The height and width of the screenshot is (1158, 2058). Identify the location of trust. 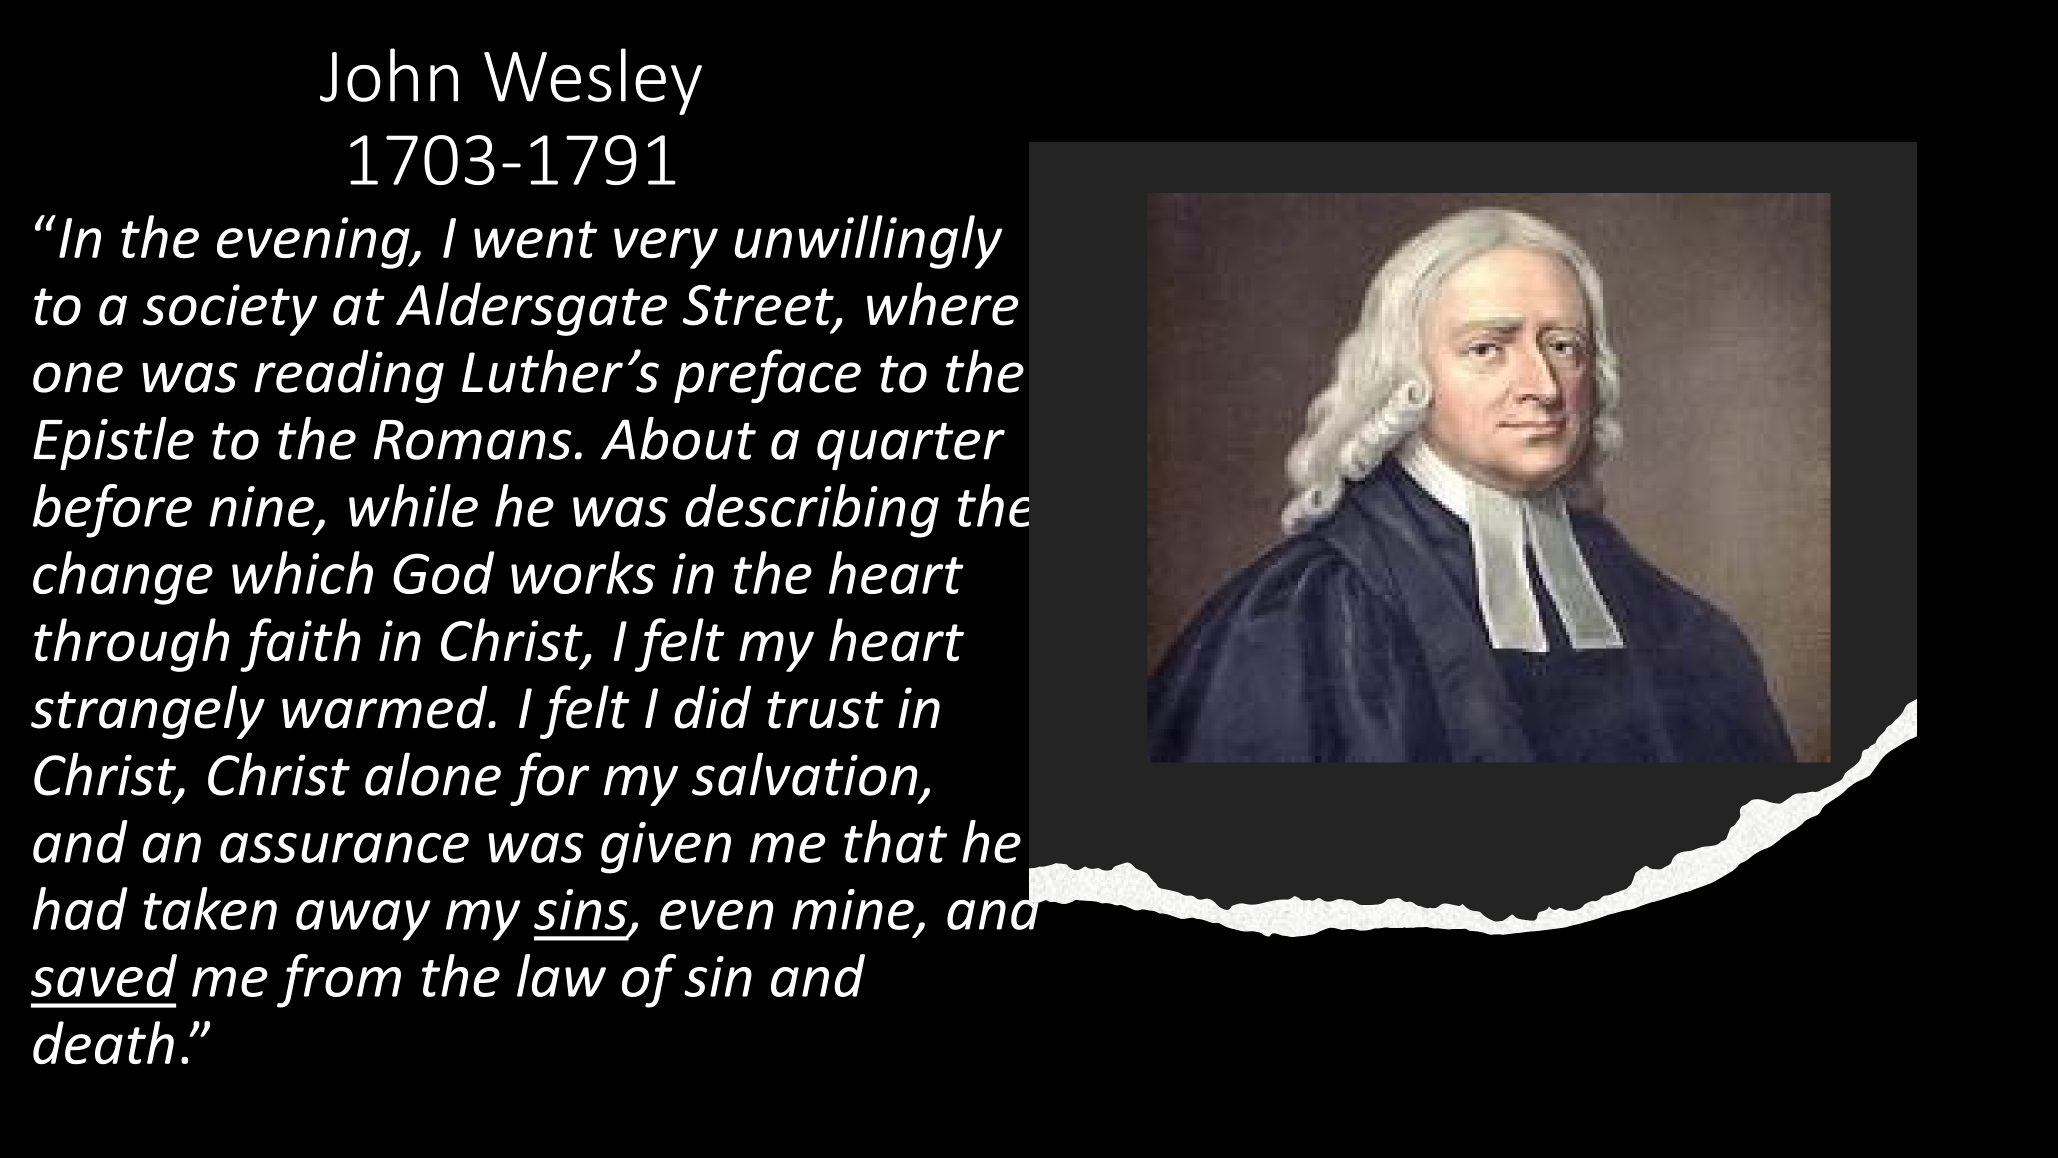
(825, 710).
